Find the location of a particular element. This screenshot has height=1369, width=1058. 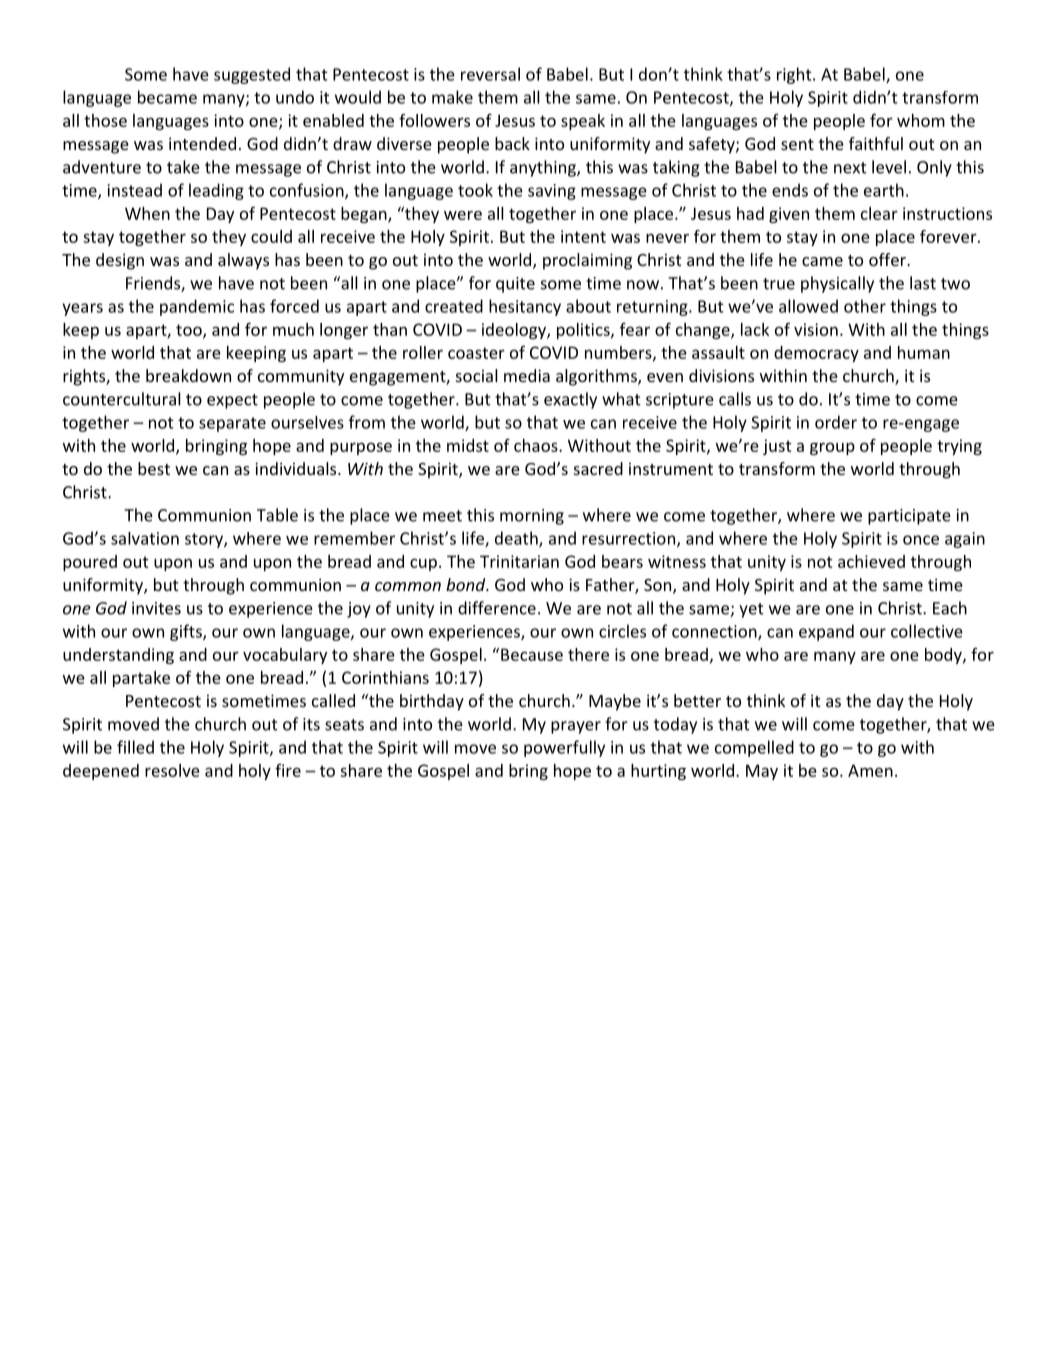

whom is located at coordinates (921, 120).
